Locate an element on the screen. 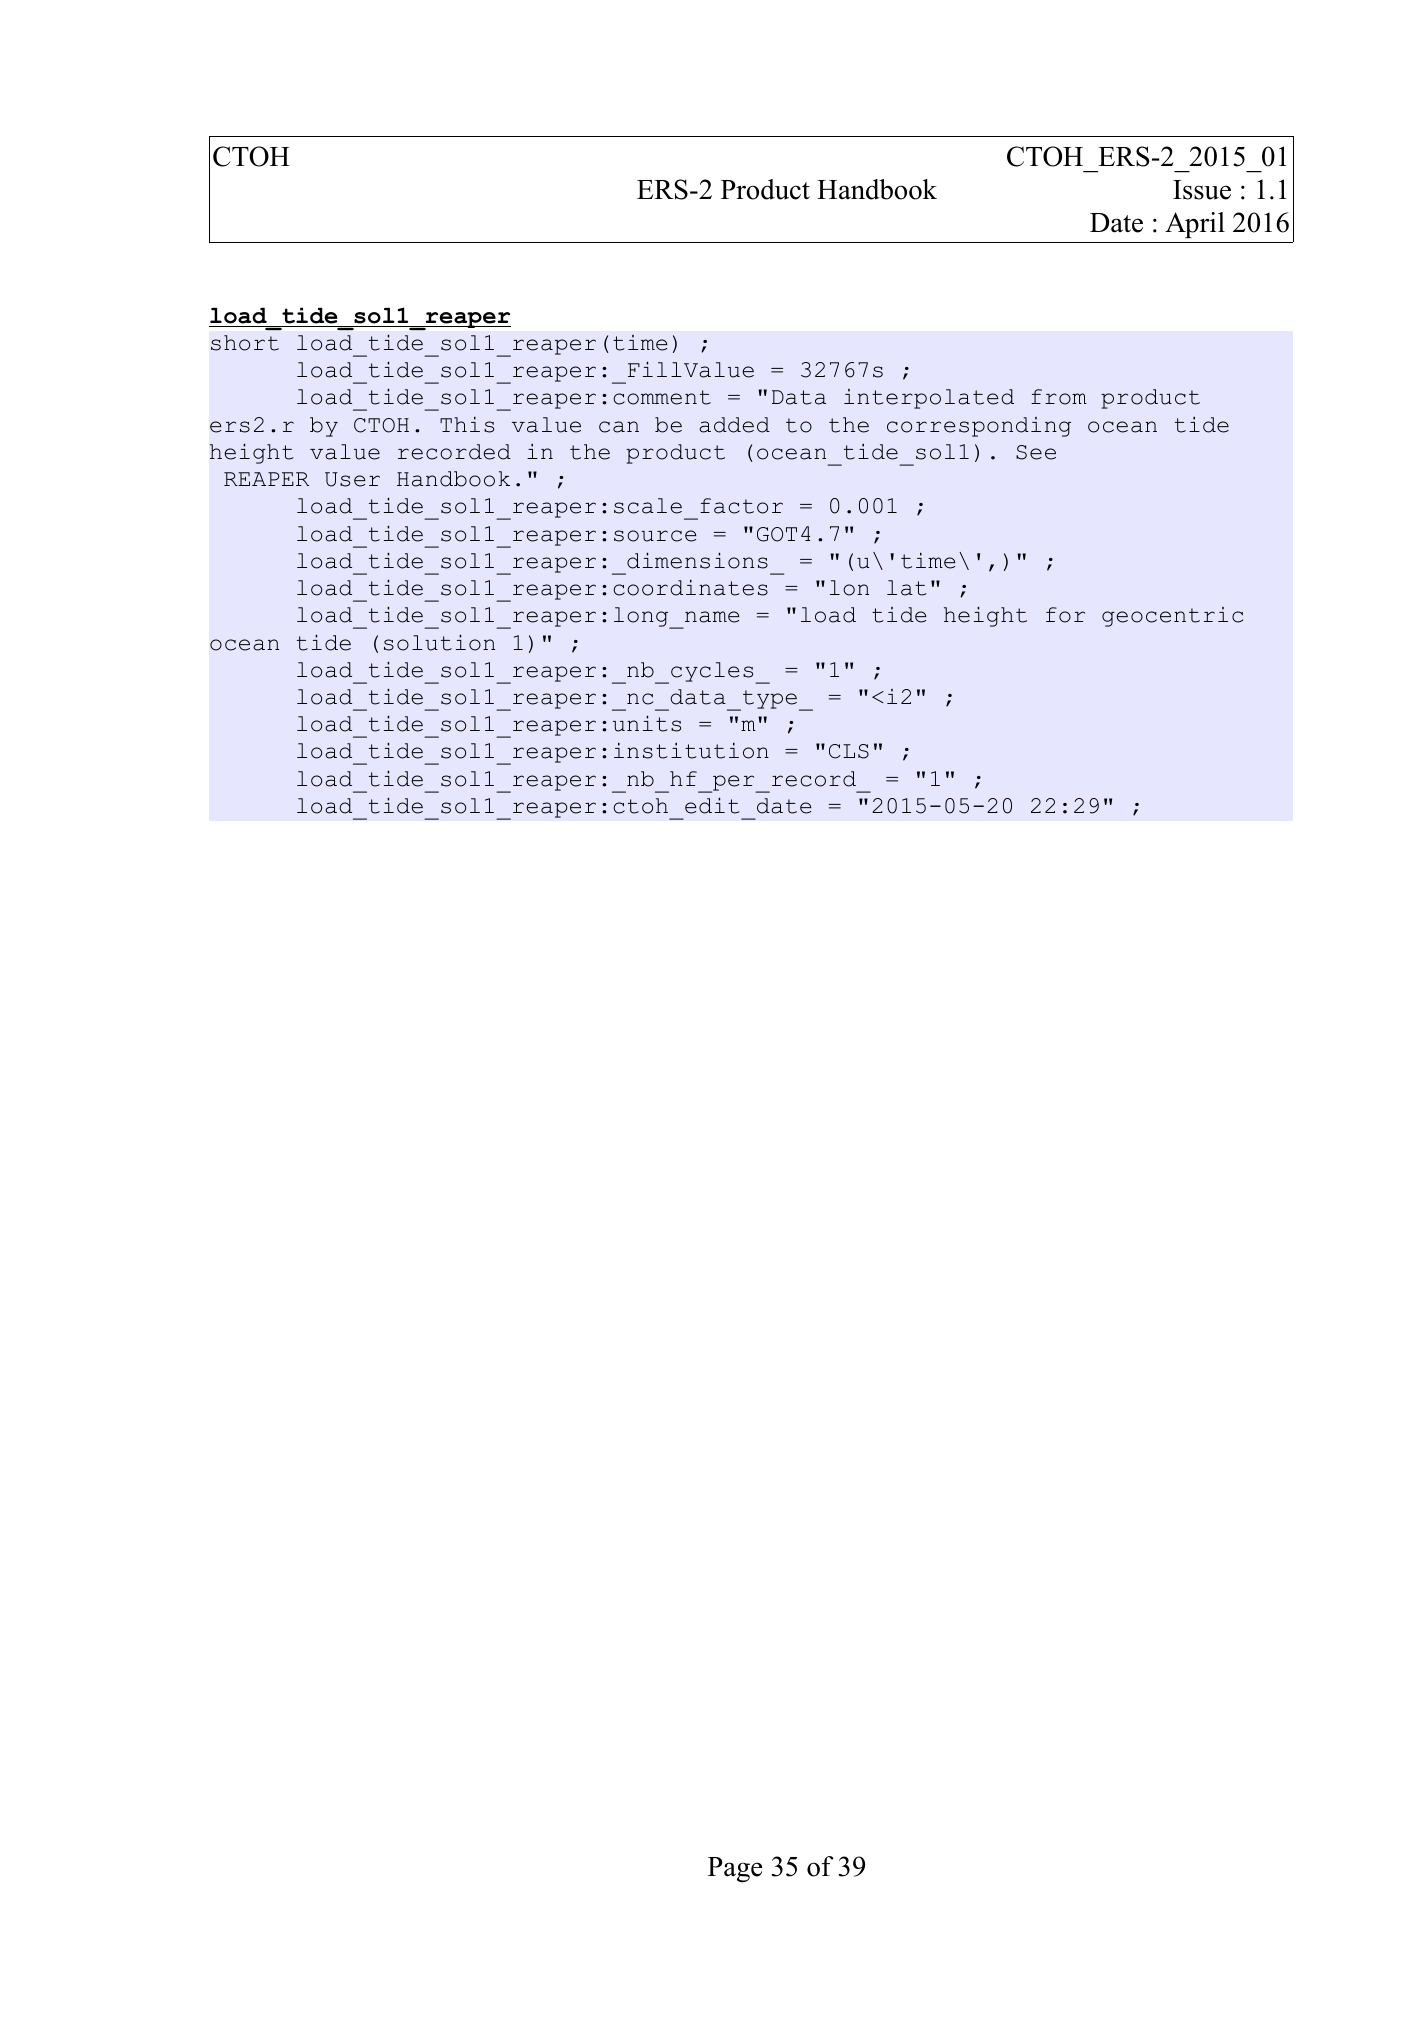 The height and width of the screenshot is (2019, 1427). This is located at coordinates (467, 425).
